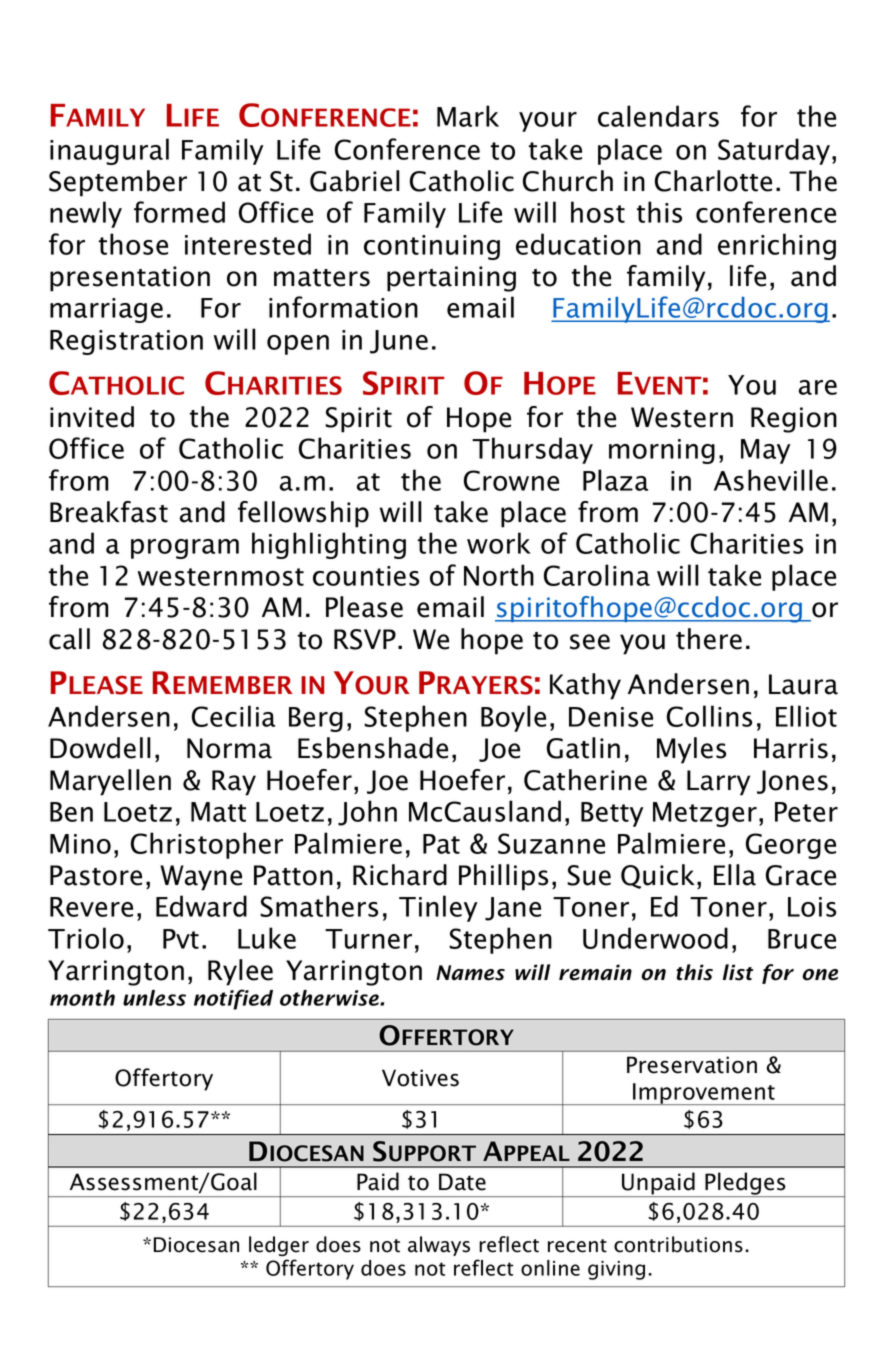 This screenshot has width=887, height=1372. What do you see at coordinates (109, 151) in the screenshot?
I see `inaugural` at bounding box center [109, 151].
